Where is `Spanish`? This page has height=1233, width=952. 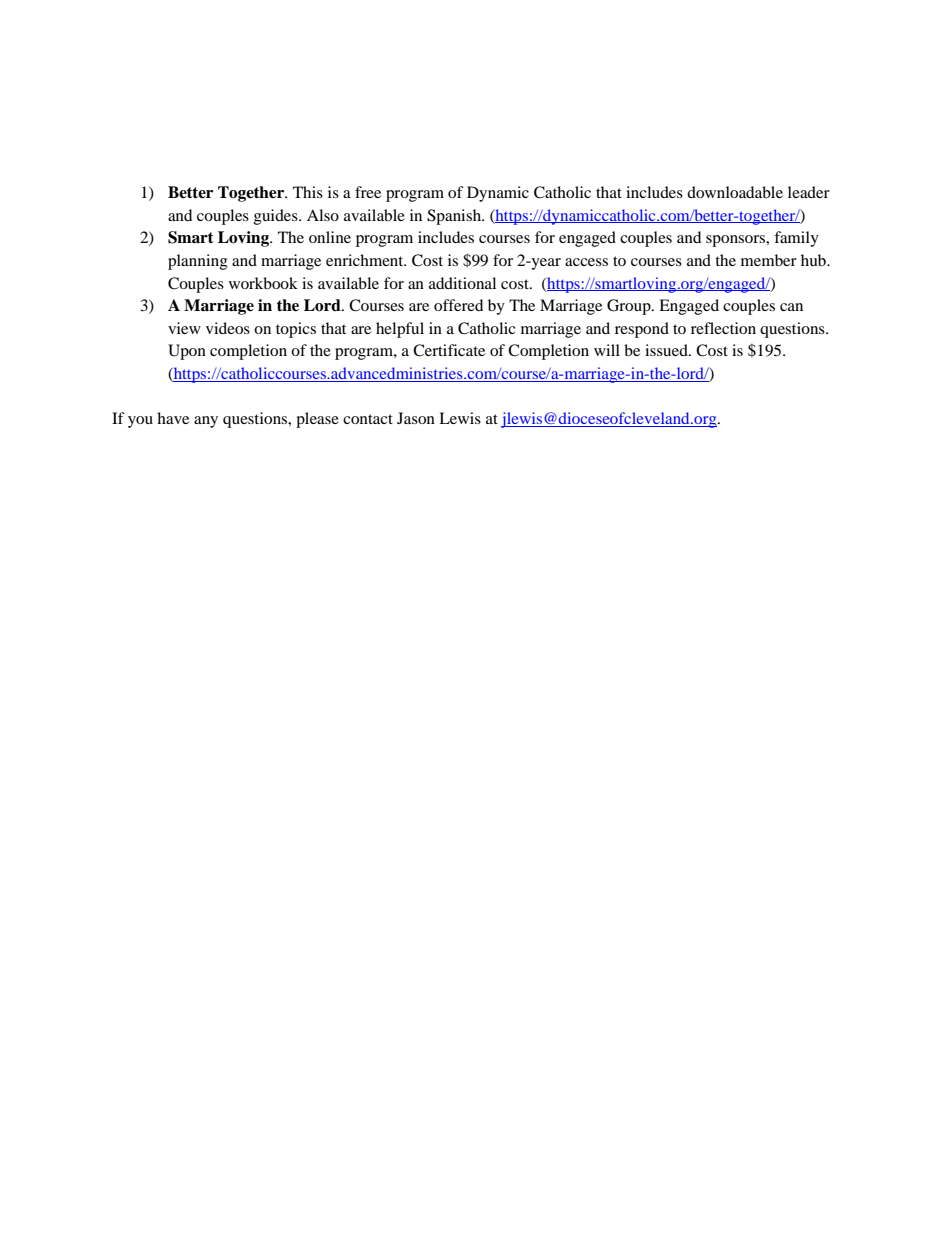
Spanish is located at coordinates (455, 217).
